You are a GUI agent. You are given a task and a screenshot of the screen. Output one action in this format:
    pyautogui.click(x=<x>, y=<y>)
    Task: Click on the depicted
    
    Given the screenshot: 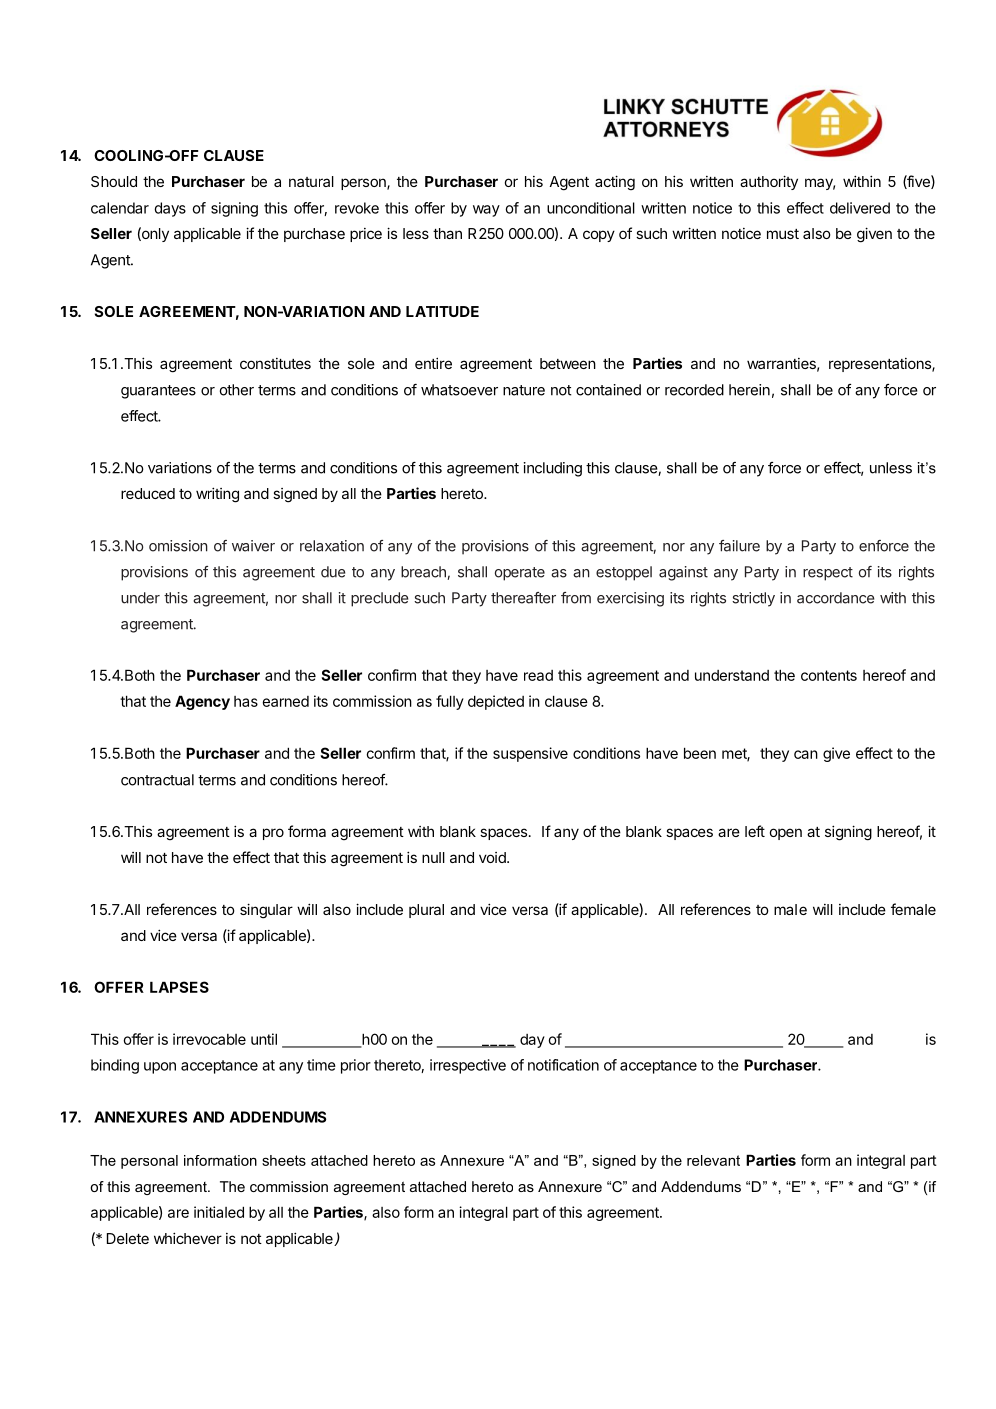 What is the action you would take?
    pyautogui.click(x=496, y=702)
